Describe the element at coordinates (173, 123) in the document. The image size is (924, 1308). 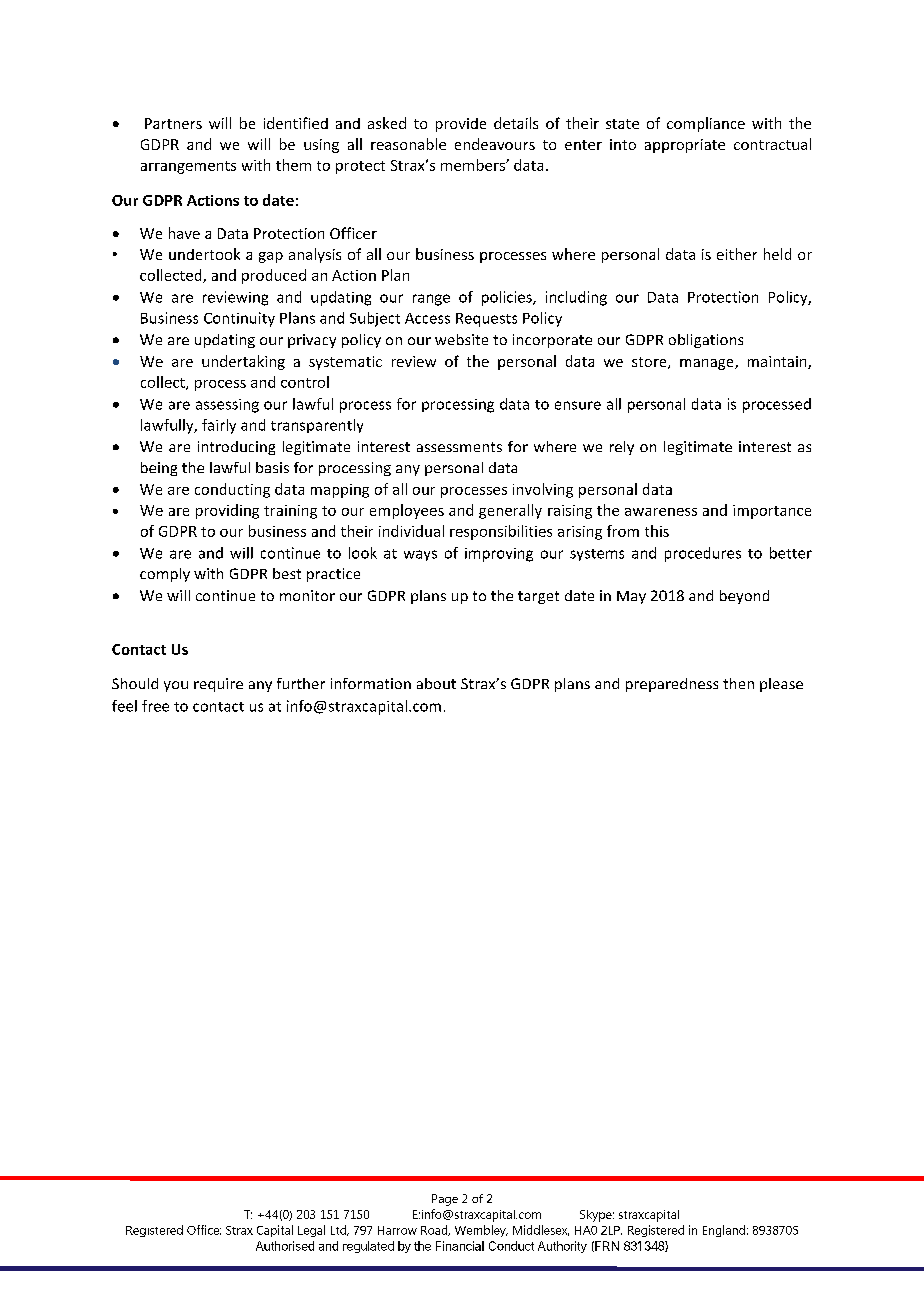
I see `Partners` at that location.
